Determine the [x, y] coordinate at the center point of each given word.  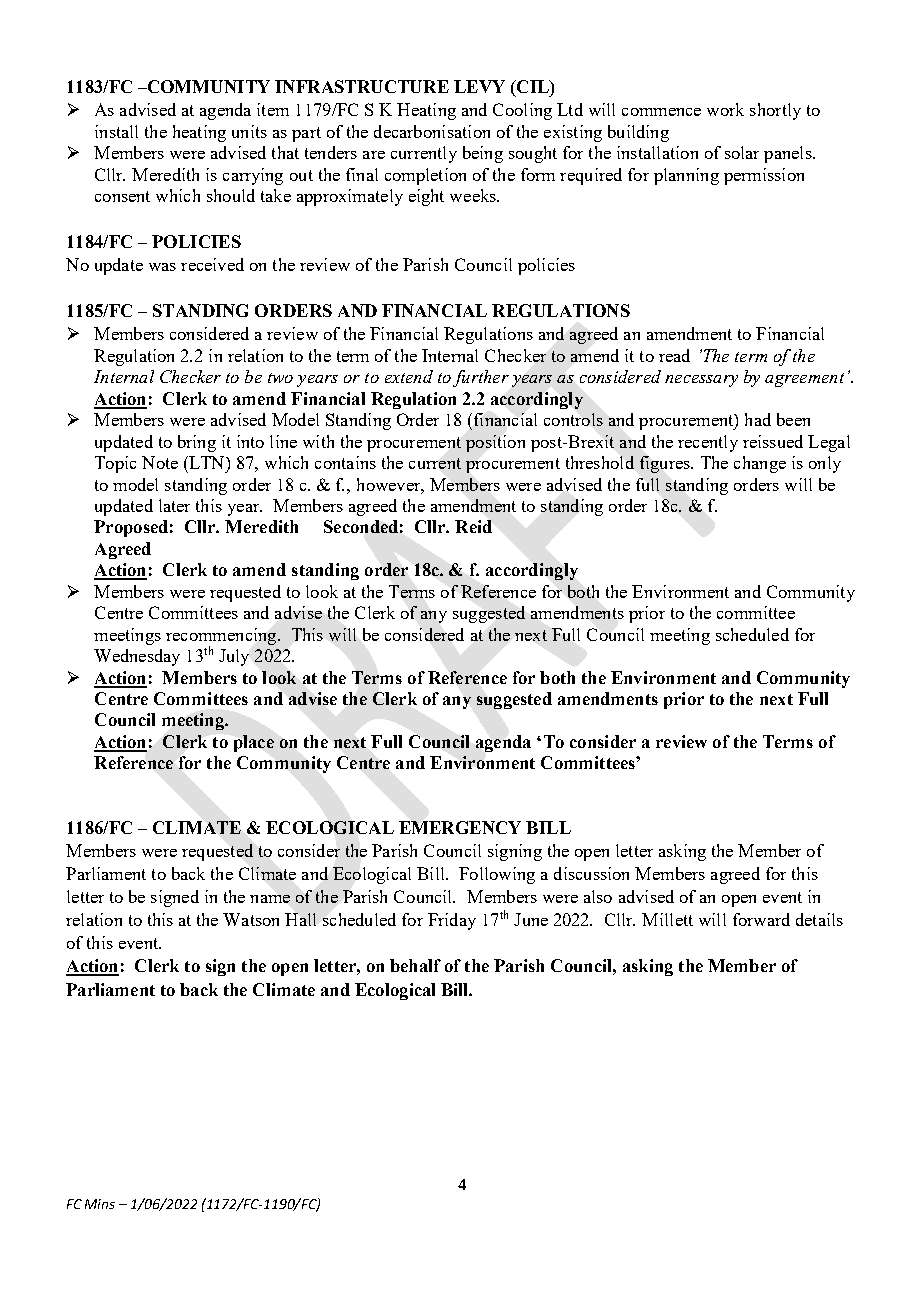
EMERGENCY [460, 827]
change [760, 464]
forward [761, 919]
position [495, 443]
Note [160, 462]
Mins [100, 1204]
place [254, 743]
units [249, 131]
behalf [415, 965]
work [725, 109]
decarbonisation [432, 131]
